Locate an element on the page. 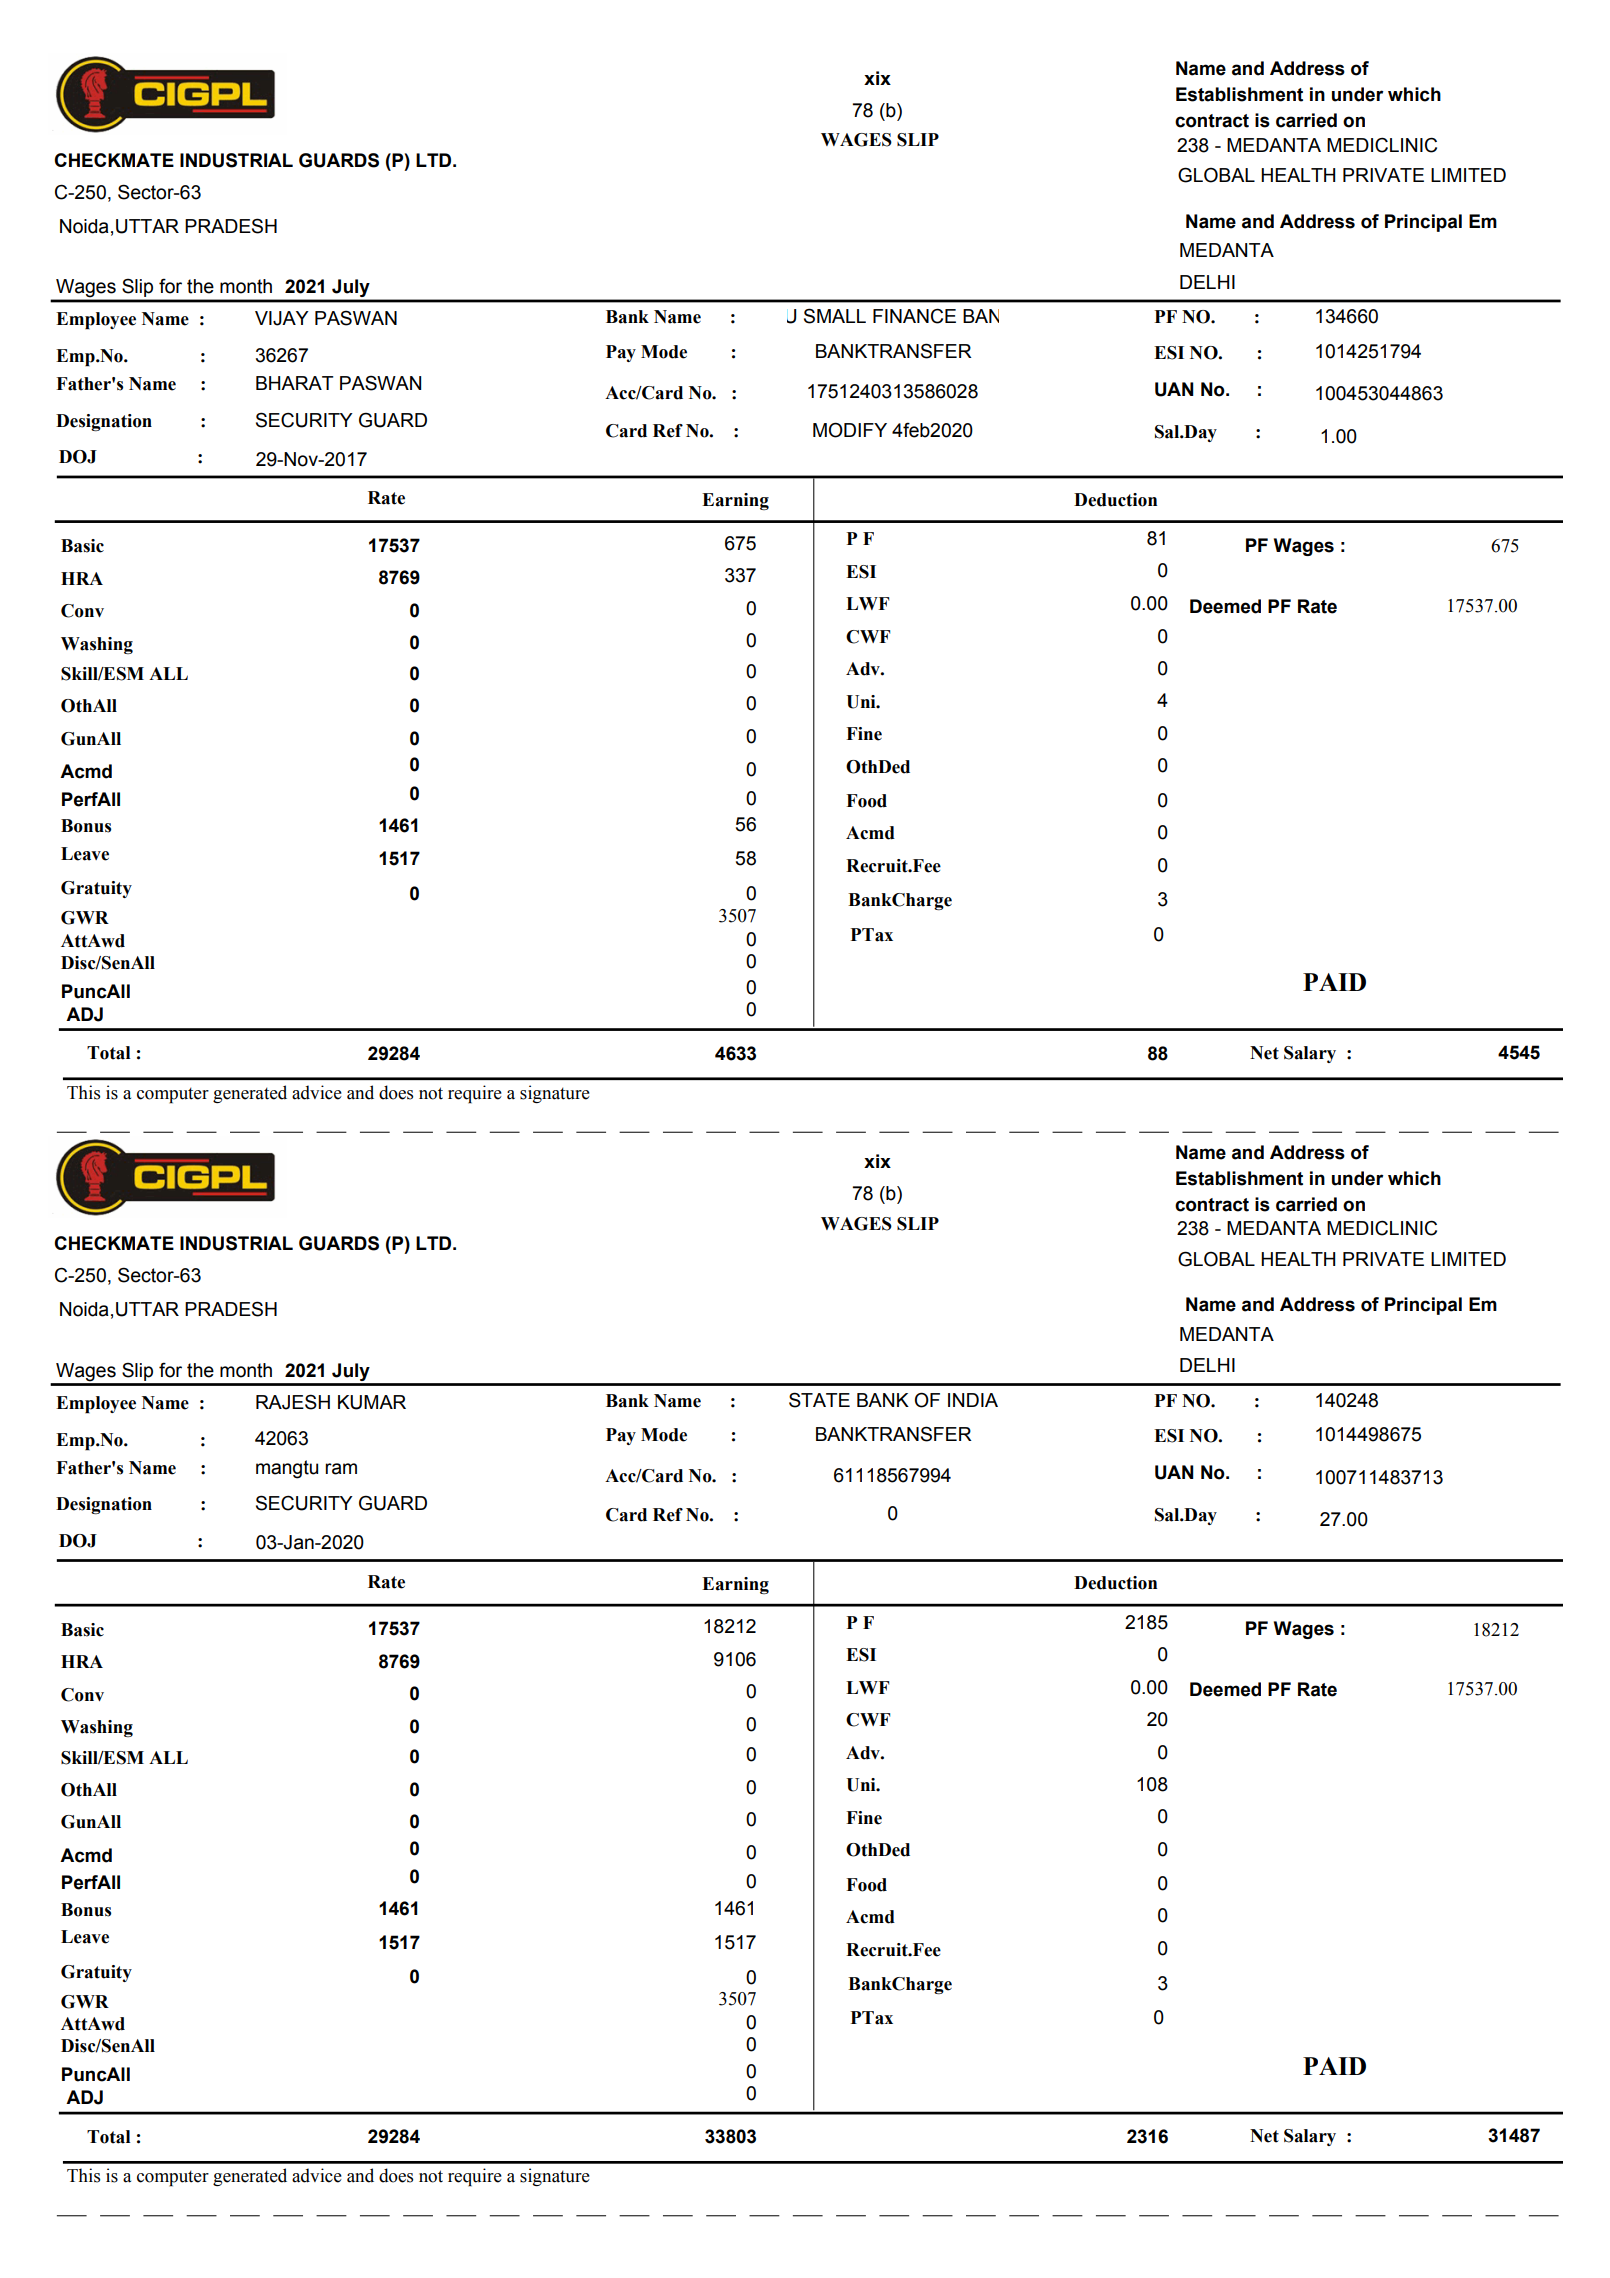 The height and width of the page is (2278, 1610). STATE is located at coordinates (819, 1400).
